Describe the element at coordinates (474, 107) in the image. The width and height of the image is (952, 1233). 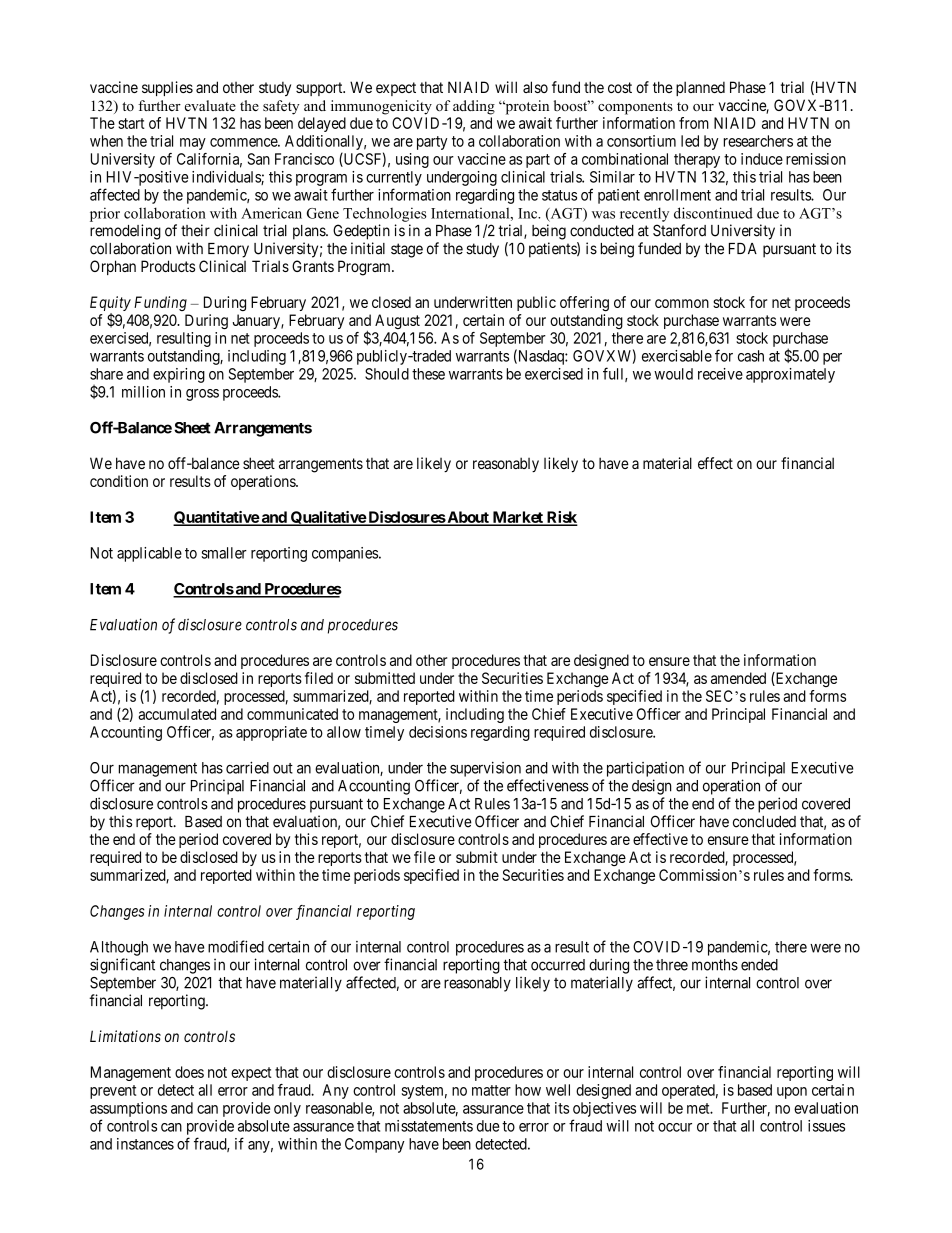
I see `adding` at that location.
